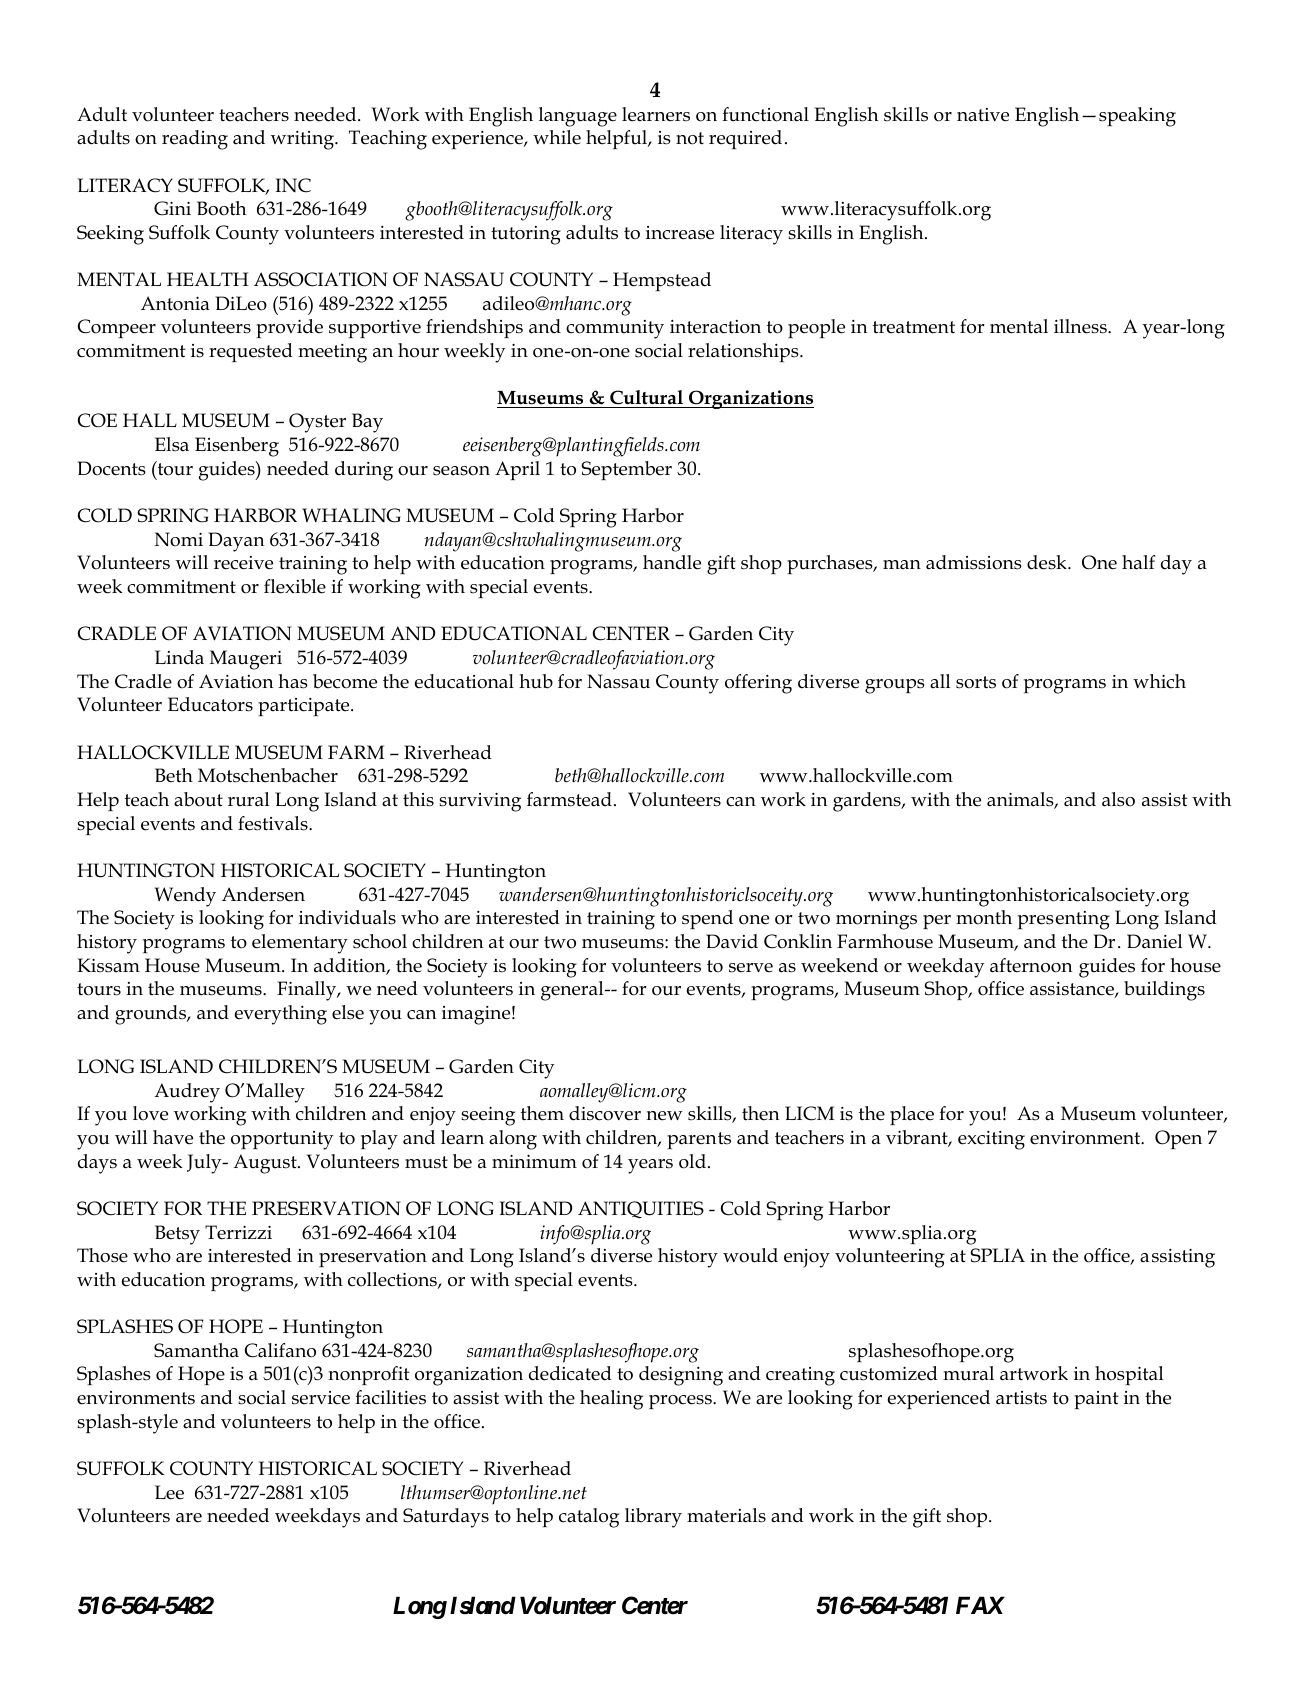 The width and height of the screenshot is (1311, 1697). I want to click on library, so click(653, 1518).
